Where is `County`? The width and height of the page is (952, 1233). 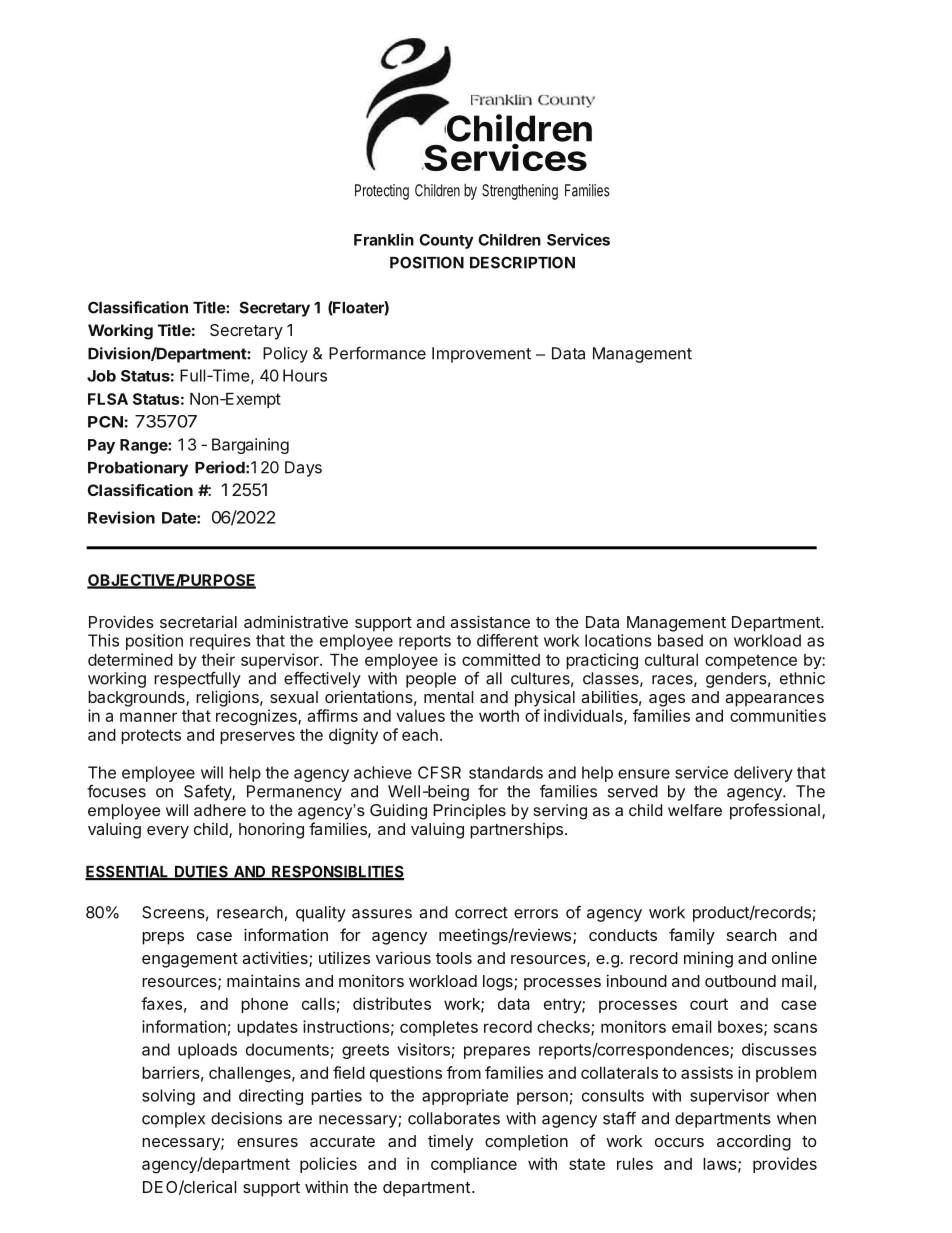 County is located at coordinates (446, 241).
